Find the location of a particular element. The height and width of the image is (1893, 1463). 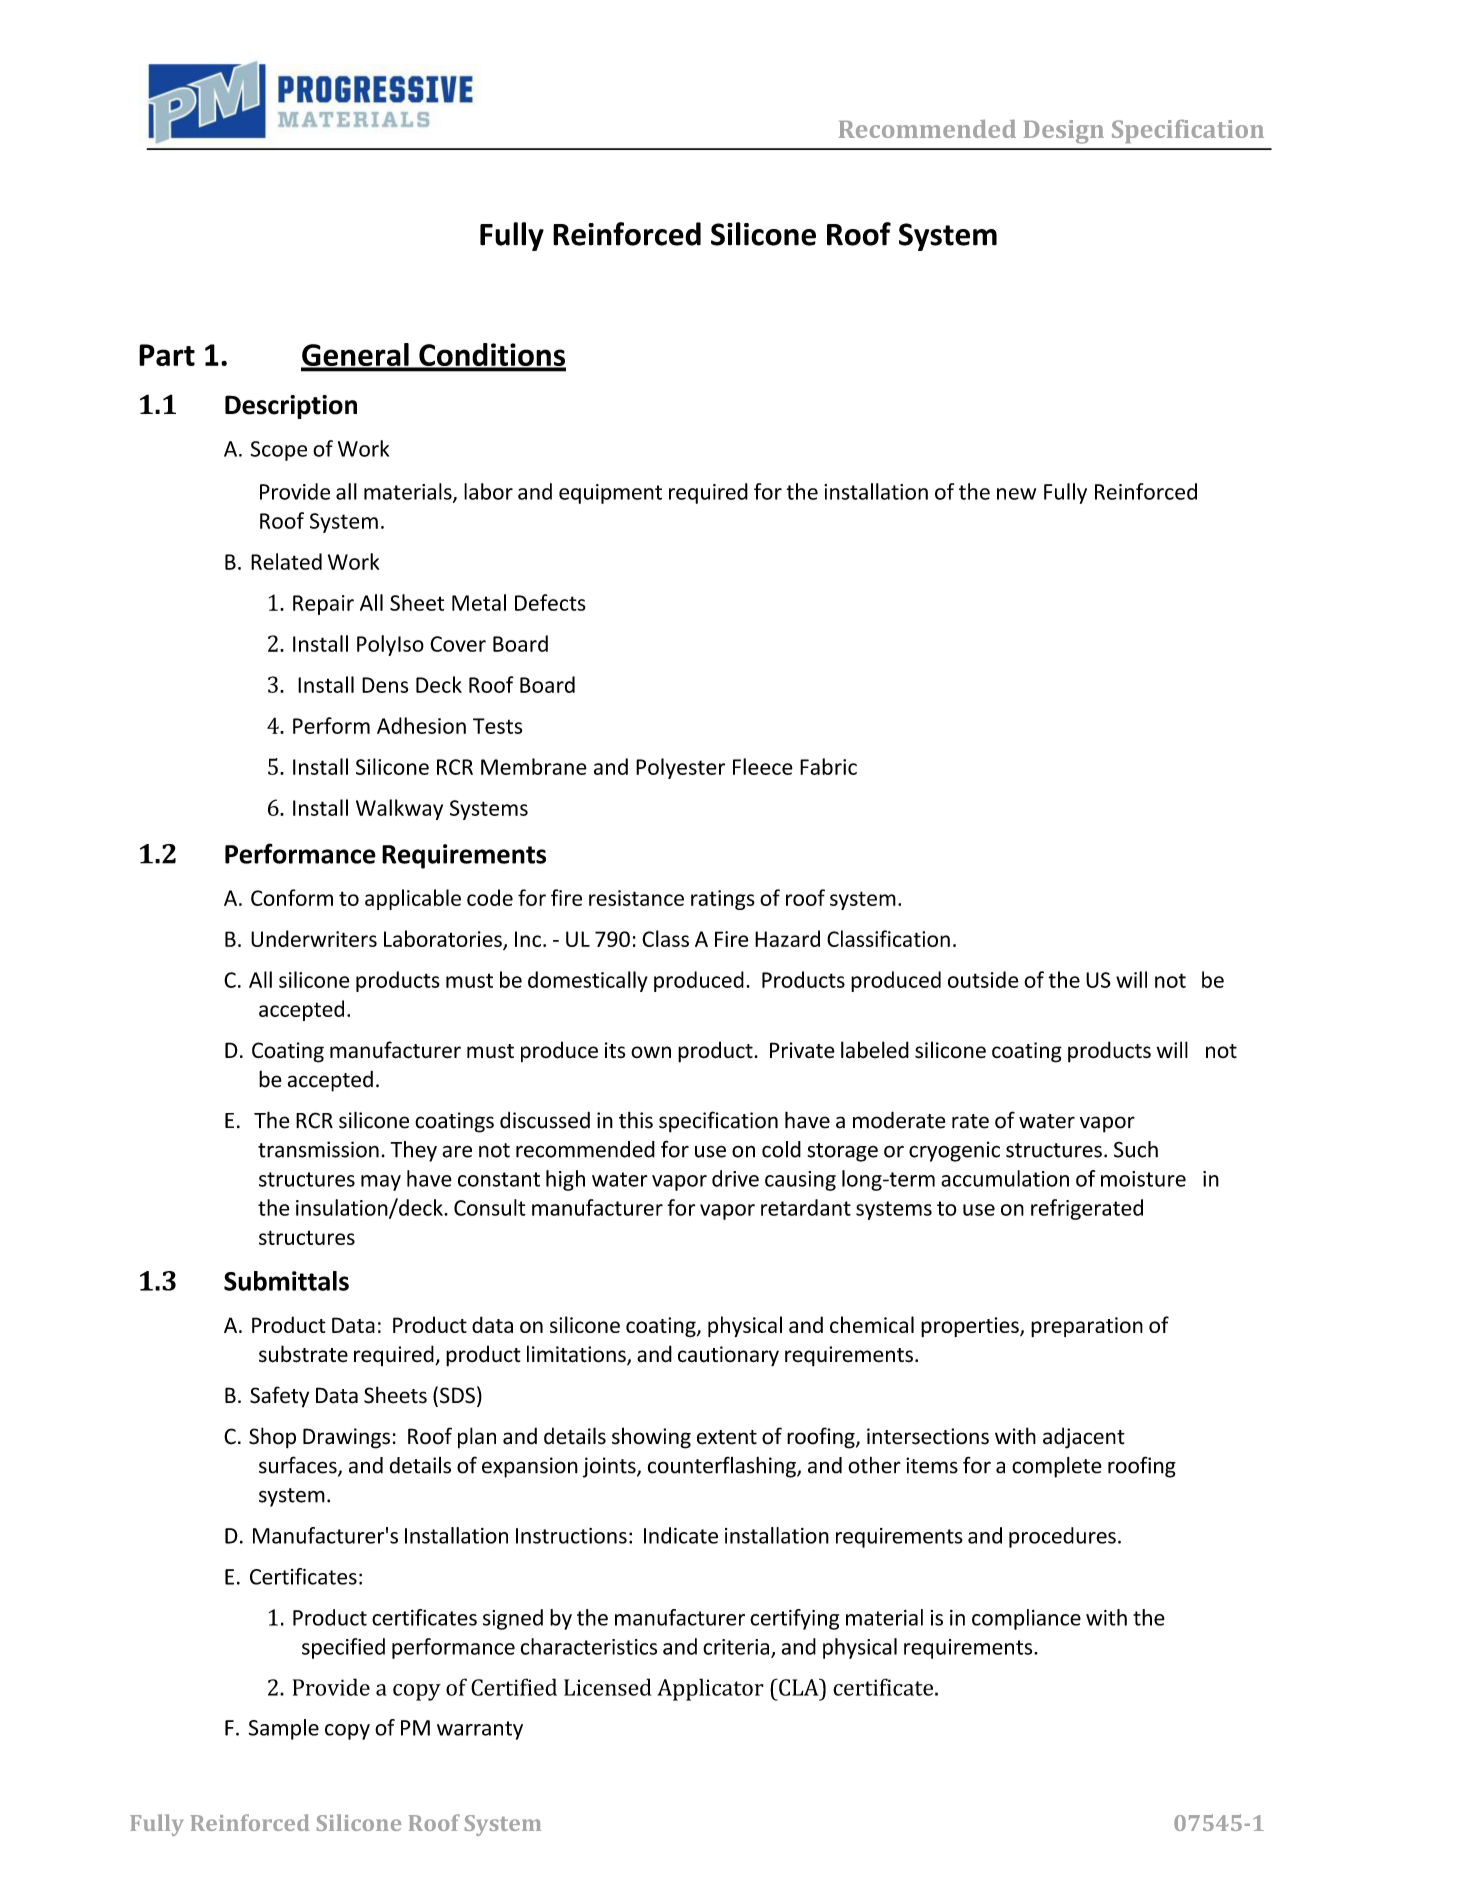

characteristics is located at coordinates (589, 1646).
